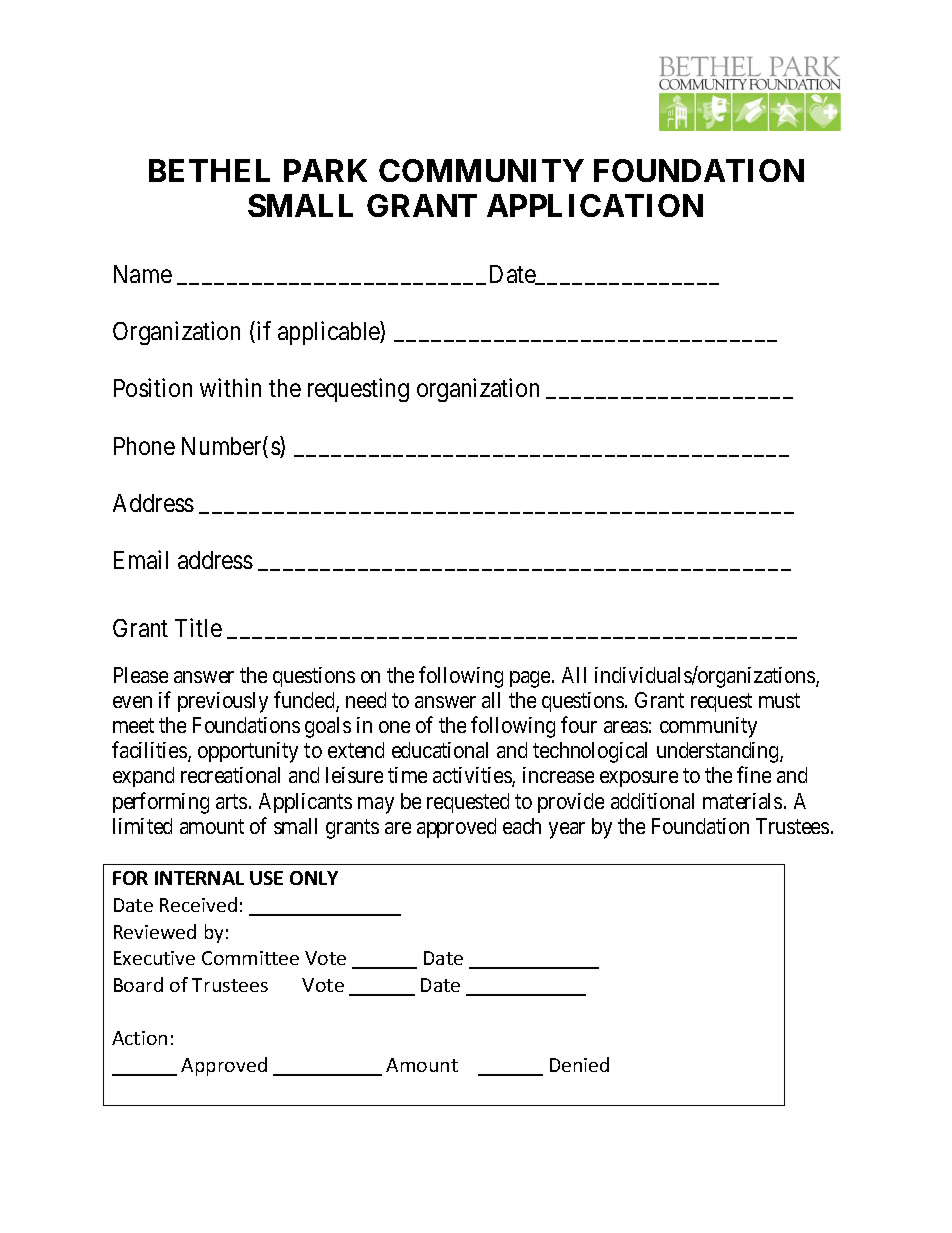  Describe the element at coordinates (366, 700) in the document. I see `need` at that location.
